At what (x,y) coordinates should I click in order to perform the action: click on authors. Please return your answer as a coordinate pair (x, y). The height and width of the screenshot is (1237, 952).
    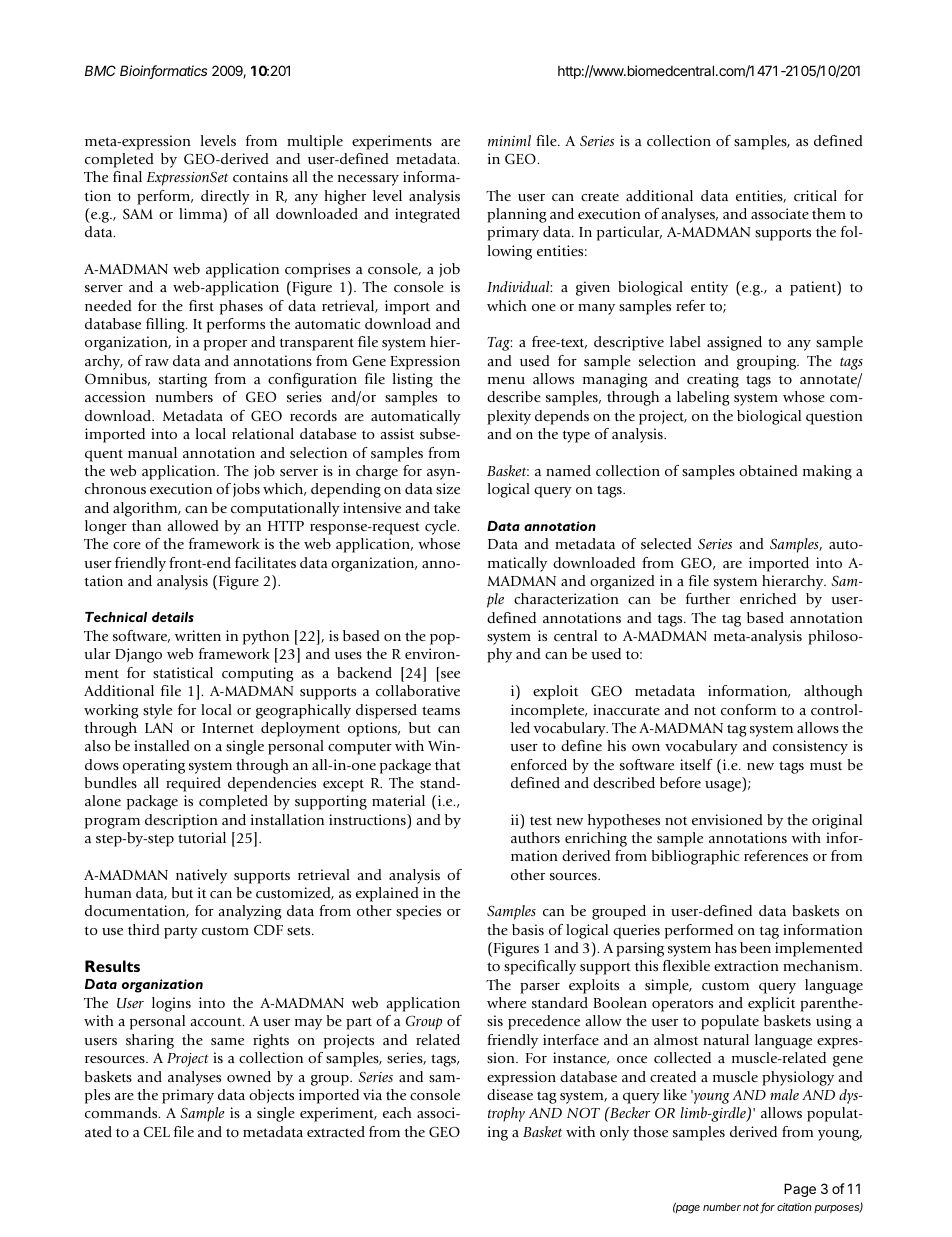
    Looking at the image, I should click on (535, 837).
